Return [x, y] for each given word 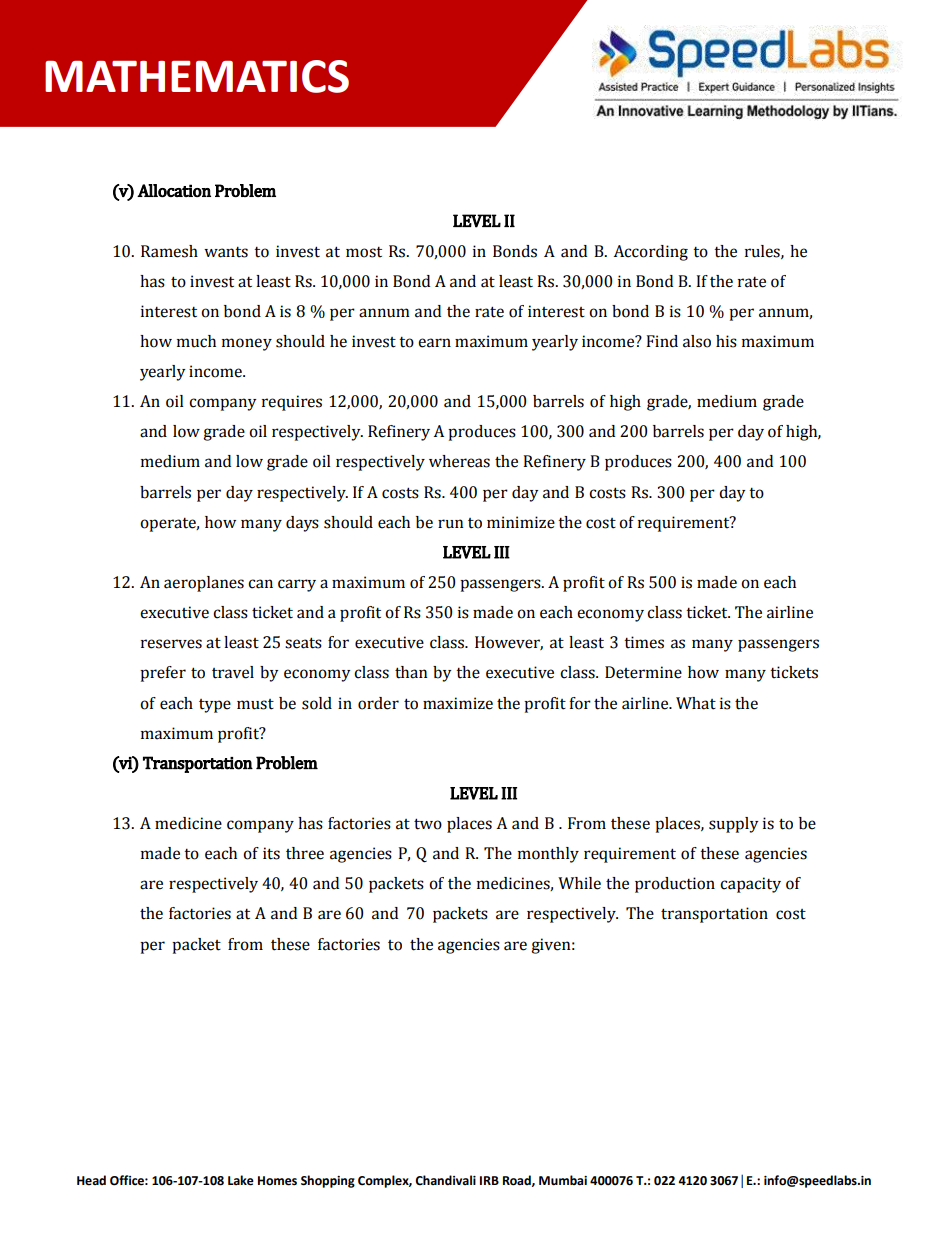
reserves [171, 644]
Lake [241, 1180]
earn [434, 343]
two [428, 824]
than [411, 672]
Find [662, 341]
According [651, 253]
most [364, 252]
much [196, 341]
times [644, 642]
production [675, 885]
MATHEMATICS [197, 76]
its [271, 853]
